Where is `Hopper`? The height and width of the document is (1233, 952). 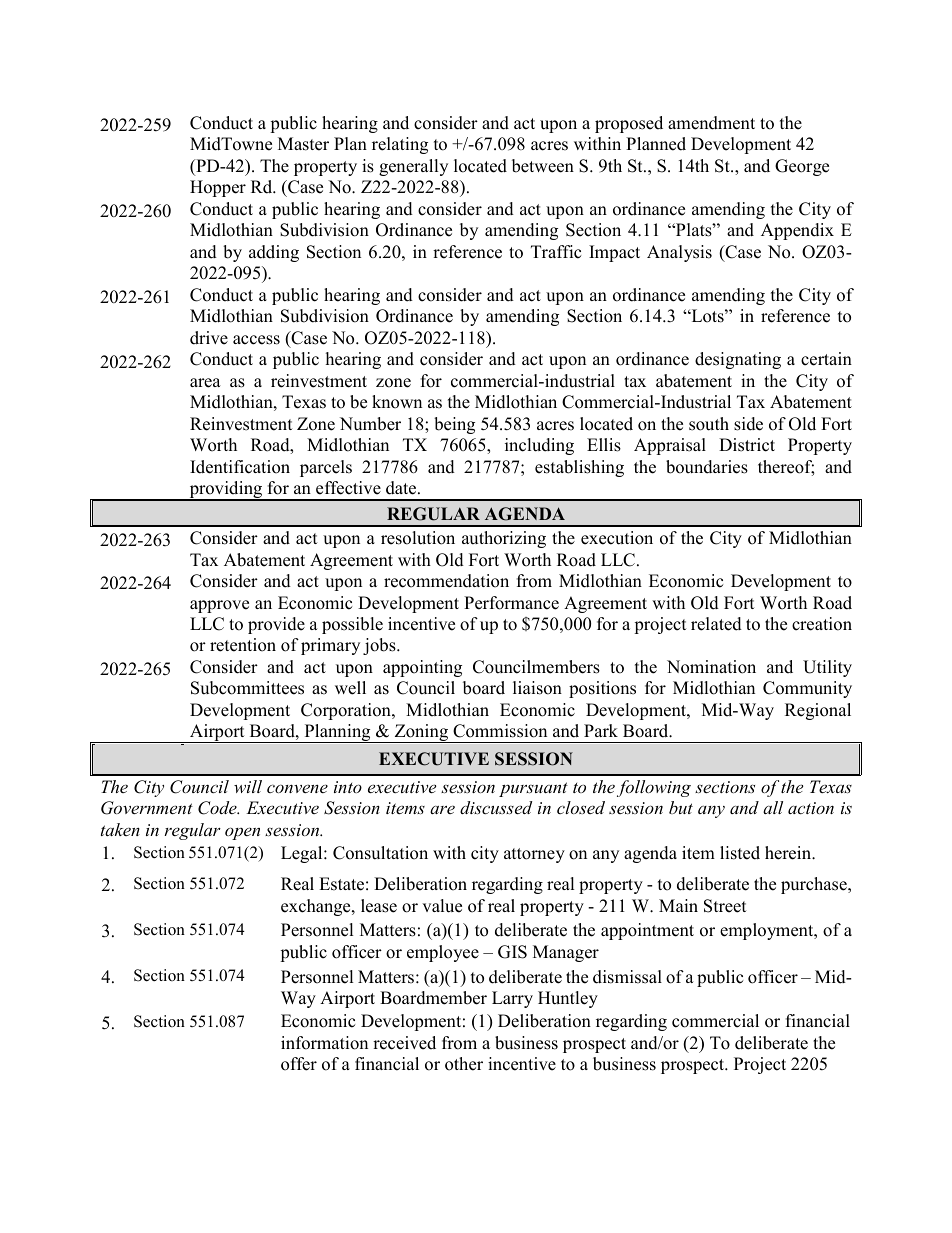
Hopper is located at coordinates (218, 188).
